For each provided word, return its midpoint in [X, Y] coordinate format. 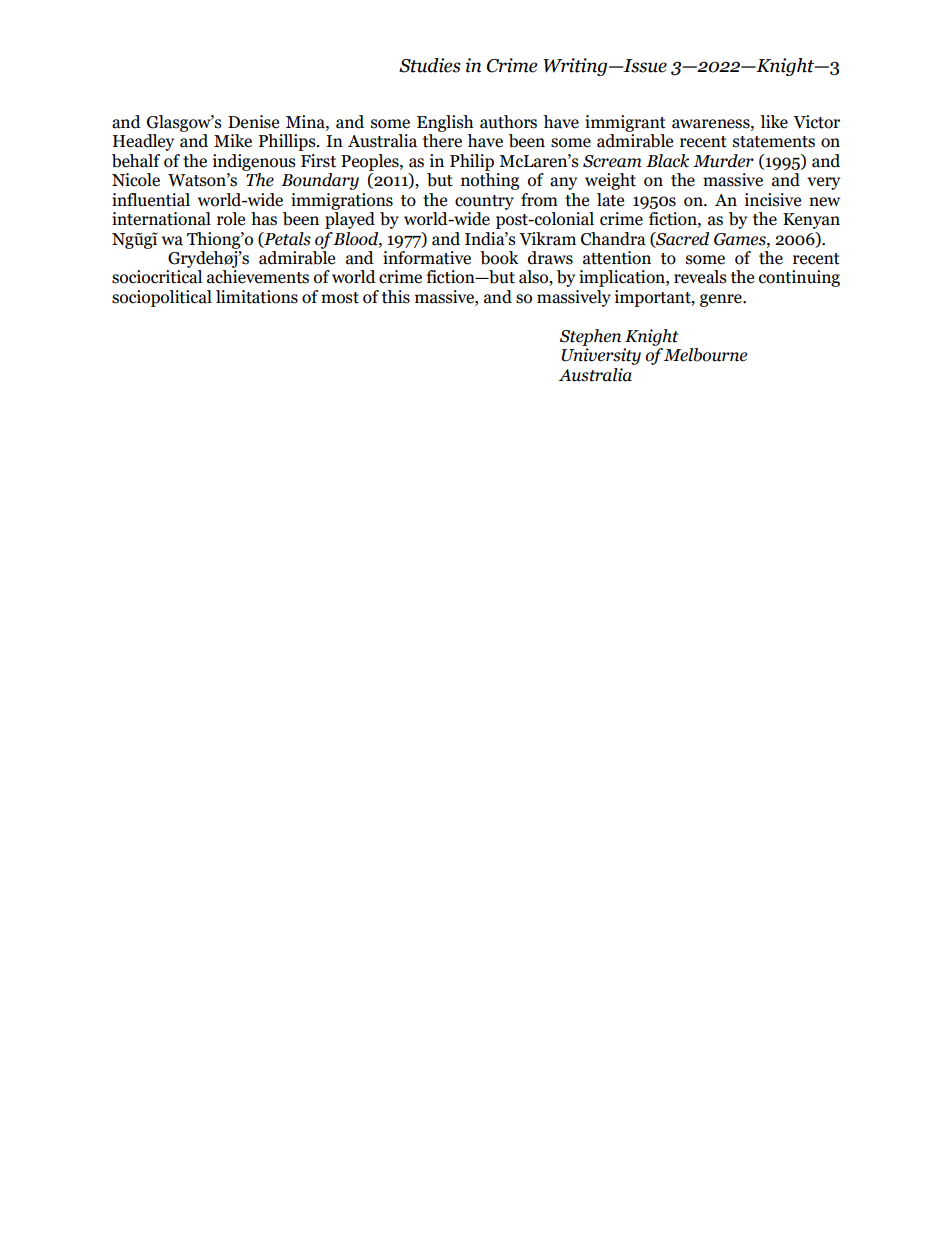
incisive [773, 200]
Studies [430, 65]
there [442, 141]
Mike [233, 141]
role [231, 219]
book [499, 258]
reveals [700, 277]
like [774, 122]
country [484, 202]
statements [774, 142]
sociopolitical [162, 298]
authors [508, 122]
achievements [258, 277]
